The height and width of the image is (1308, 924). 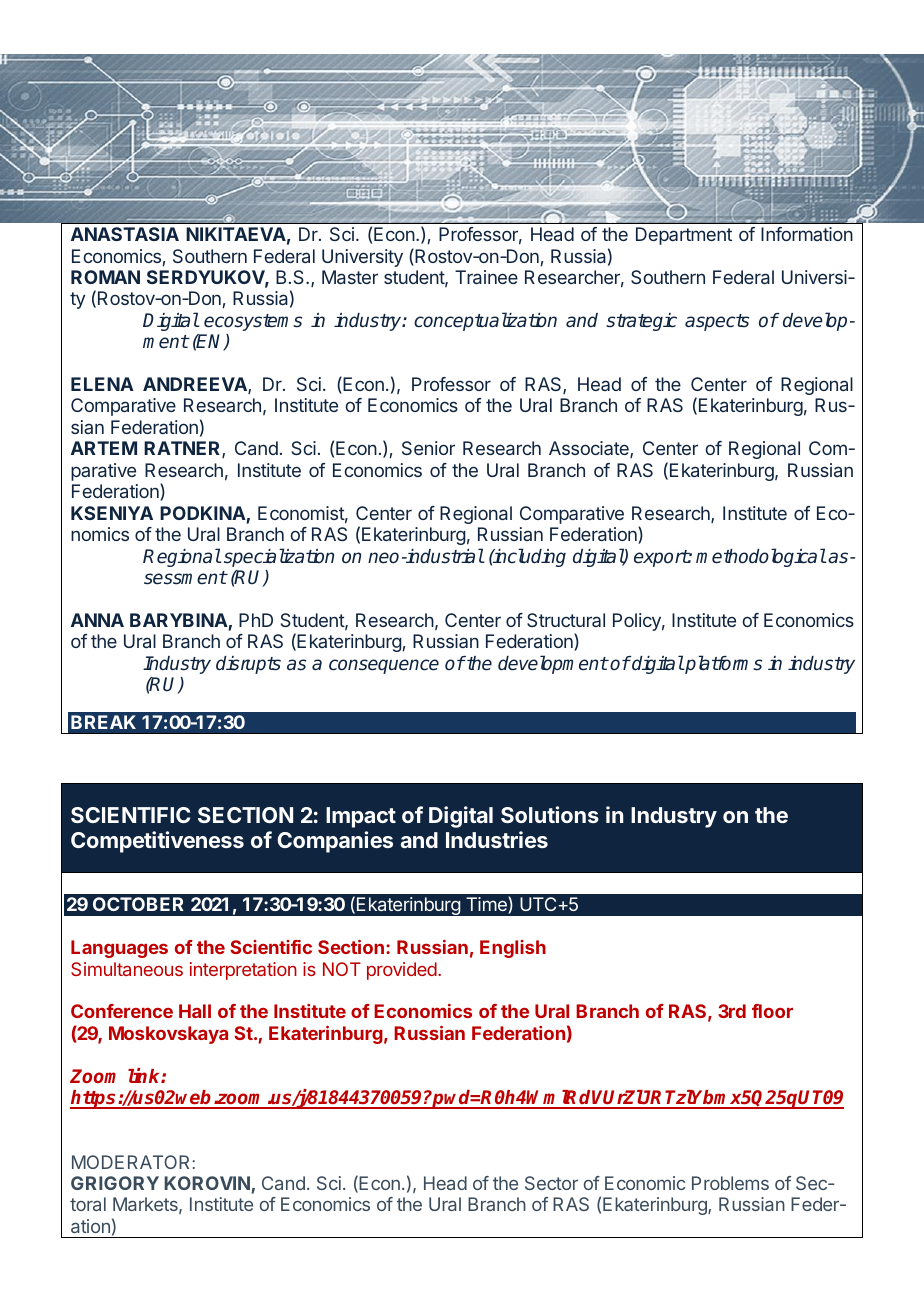 I want to click on ANASTASIA, so click(x=125, y=234).
